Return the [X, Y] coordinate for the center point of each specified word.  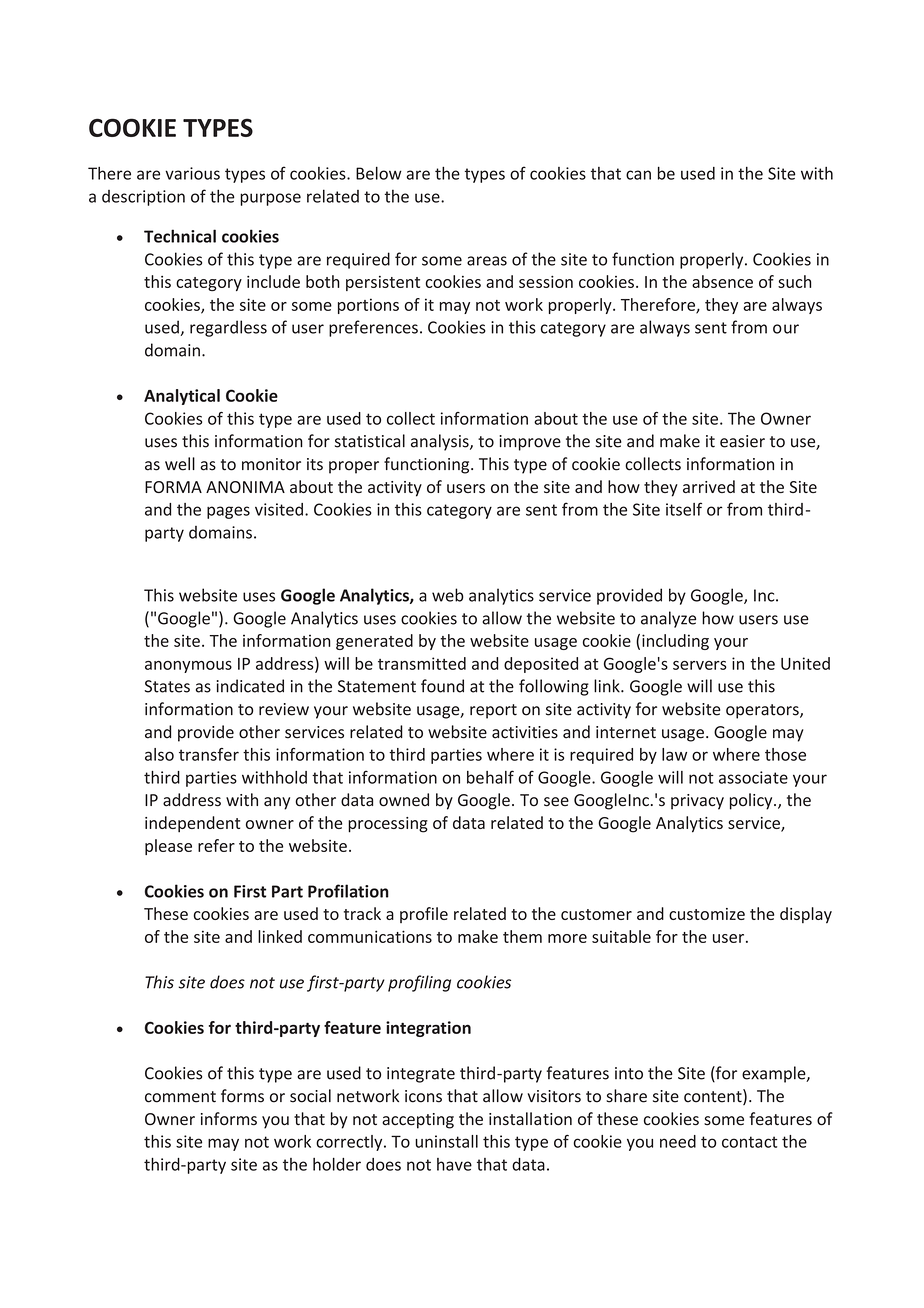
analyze [668, 619]
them [522, 936]
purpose [270, 199]
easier [742, 441]
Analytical [182, 397]
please [168, 847]
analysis [441, 442]
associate [753, 777]
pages [228, 512]
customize [707, 914]
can [638, 175]
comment [180, 1097]
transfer [209, 754]
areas [487, 261]
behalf [490, 777]
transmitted [422, 663]
